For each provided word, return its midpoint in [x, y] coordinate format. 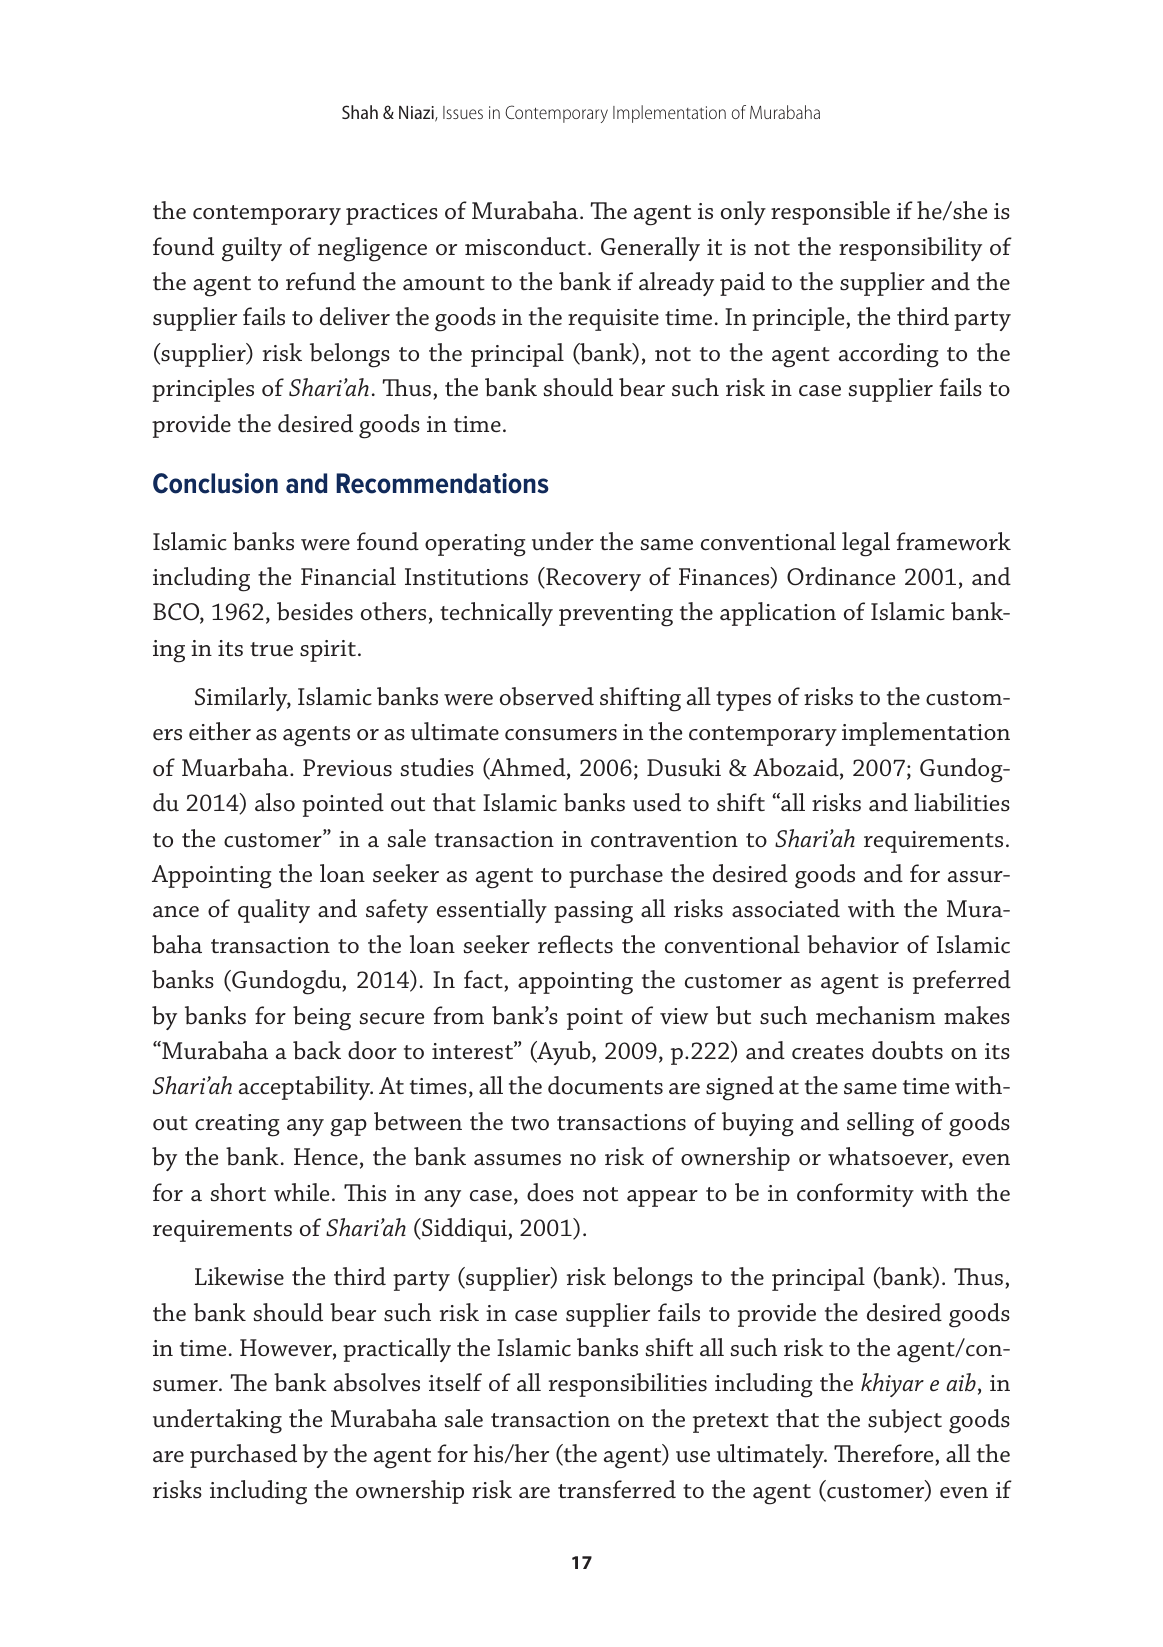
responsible [830, 213]
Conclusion [215, 483]
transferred [617, 1489]
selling [880, 1124]
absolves [377, 1382]
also [275, 802]
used [657, 802]
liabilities [962, 802]
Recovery [592, 579]
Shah [360, 112]
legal [866, 544]
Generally [650, 249]
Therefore [883, 1453]
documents [605, 1085]
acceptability [306, 1088]
